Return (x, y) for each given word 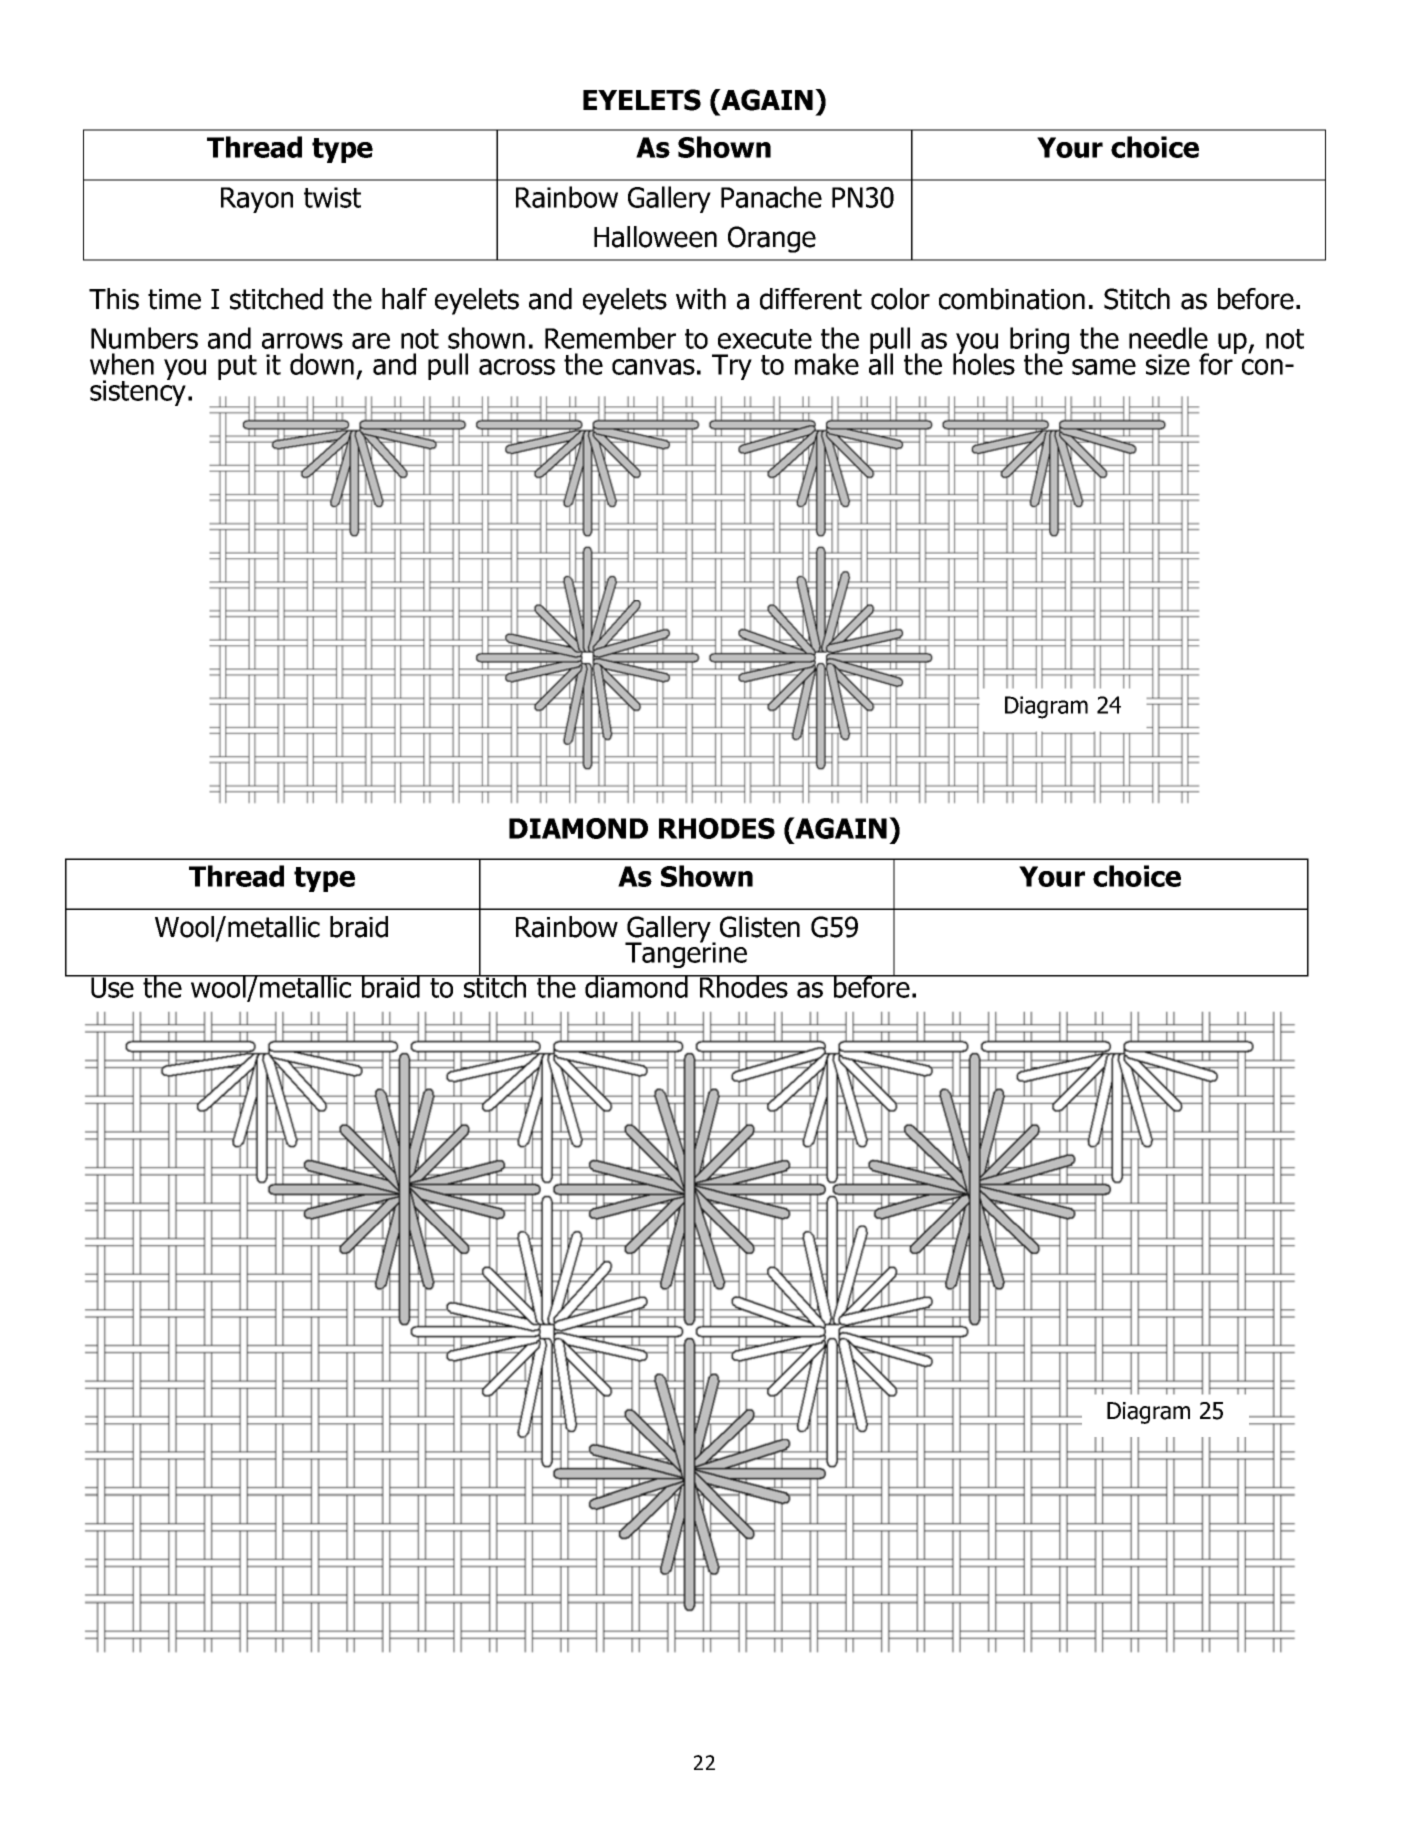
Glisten (760, 927)
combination (1012, 299)
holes (984, 363)
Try (732, 367)
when (122, 364)
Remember (610, 338)
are (371, 341)
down (322, 364)
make (827, 364)
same (1104, 367)
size (1168, 364)
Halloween (655, 237)
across (517, 367)
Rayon (257, 200)
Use (112, 986)
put (237, 367)
